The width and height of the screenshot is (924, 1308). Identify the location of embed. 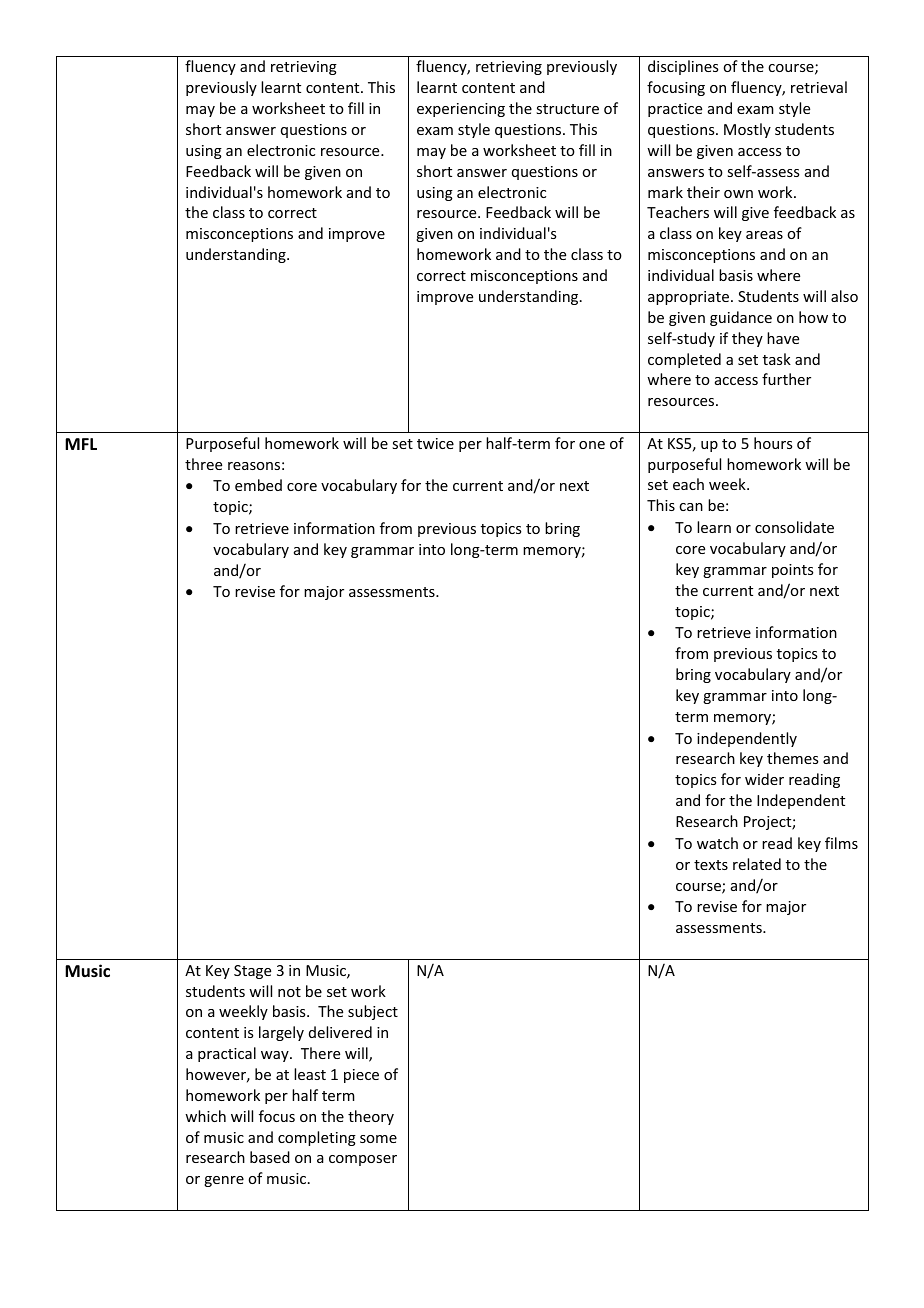
(258, 485).
